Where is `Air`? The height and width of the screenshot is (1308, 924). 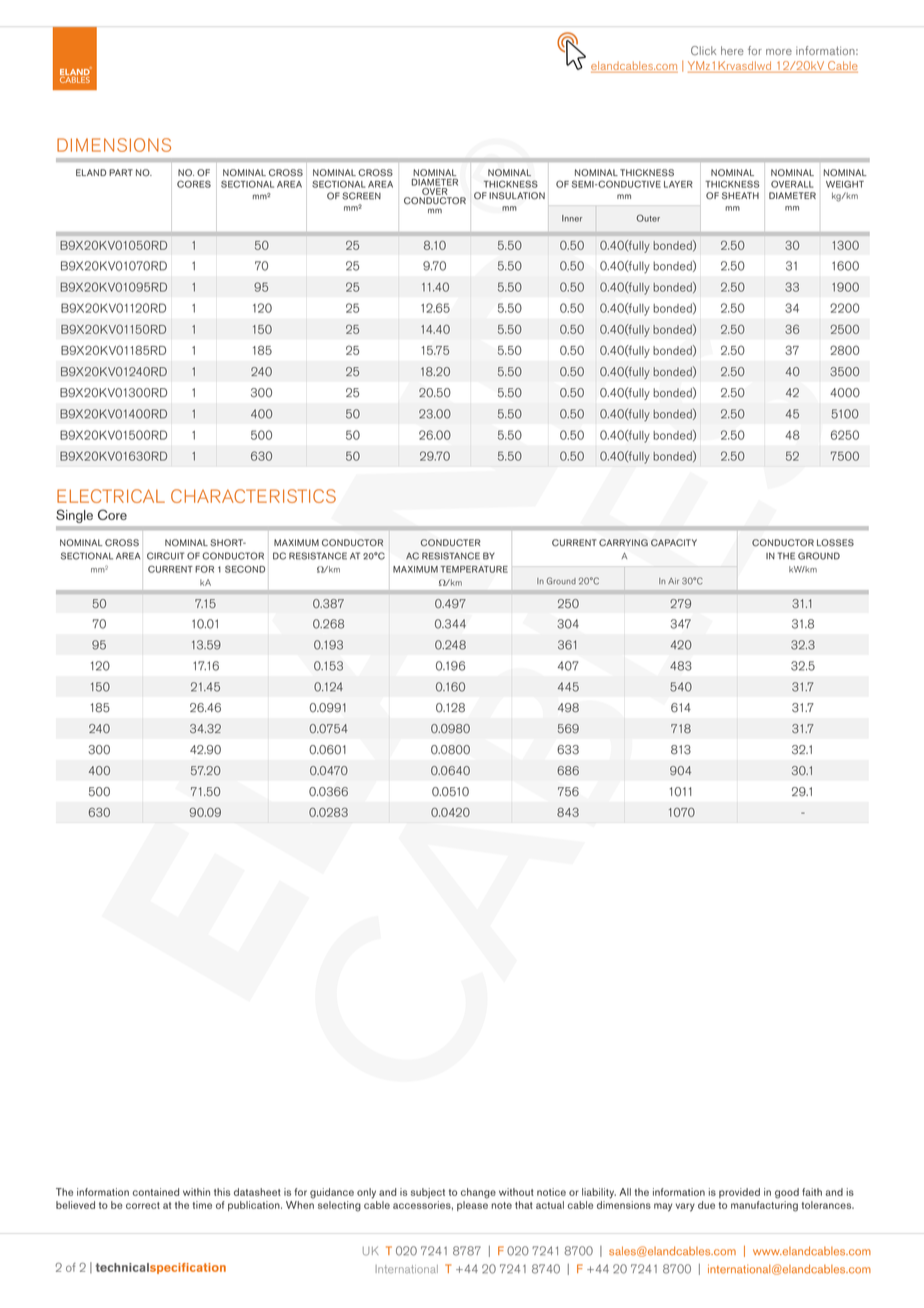 Air is located at coordinates (673, 581).
